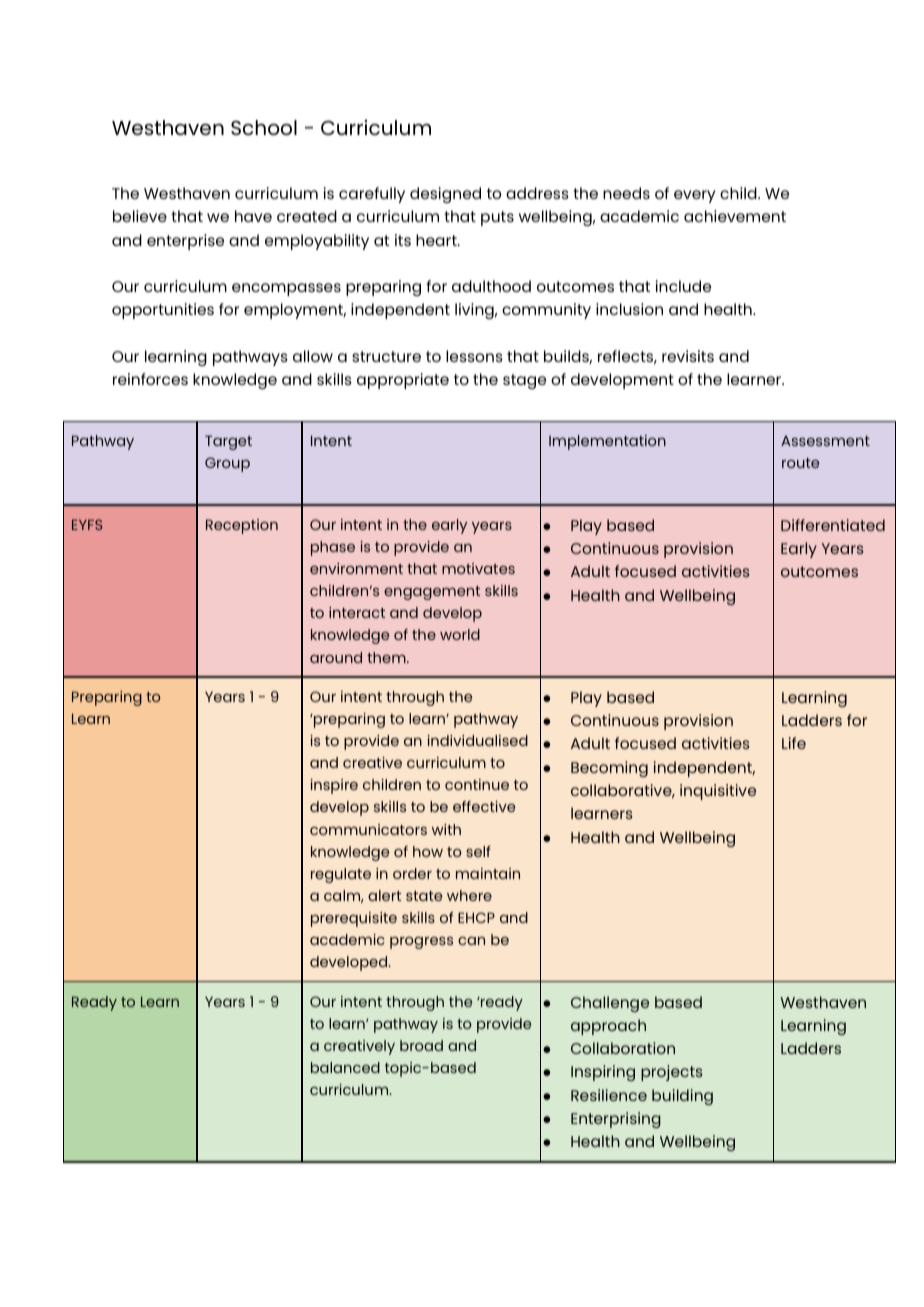 Image resolution: width=924 pixels, height=1307 pixels. I want to click on balanced, so click(345, 1067).
